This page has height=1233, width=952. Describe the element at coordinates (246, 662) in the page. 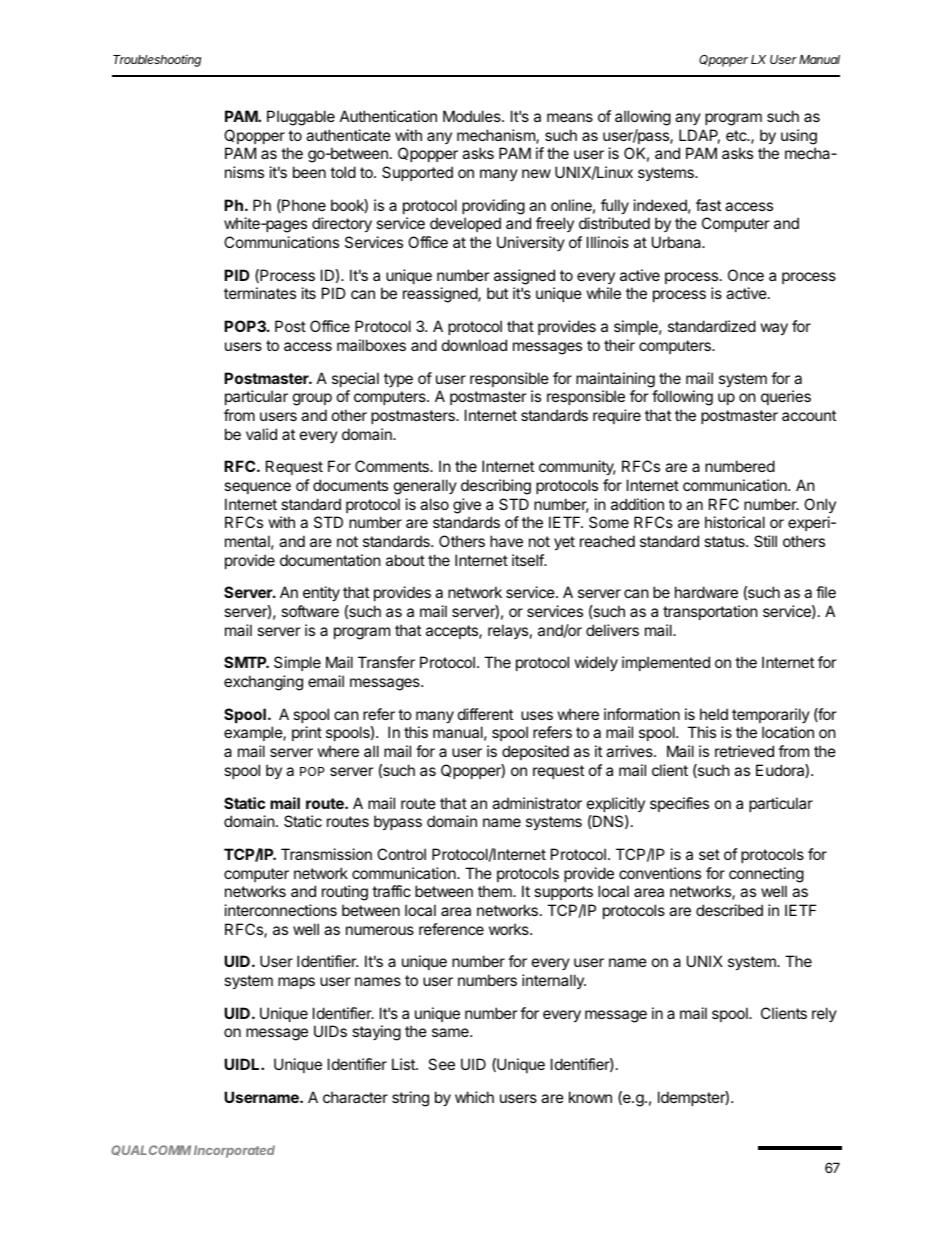

I see `SMTP` at that location.
